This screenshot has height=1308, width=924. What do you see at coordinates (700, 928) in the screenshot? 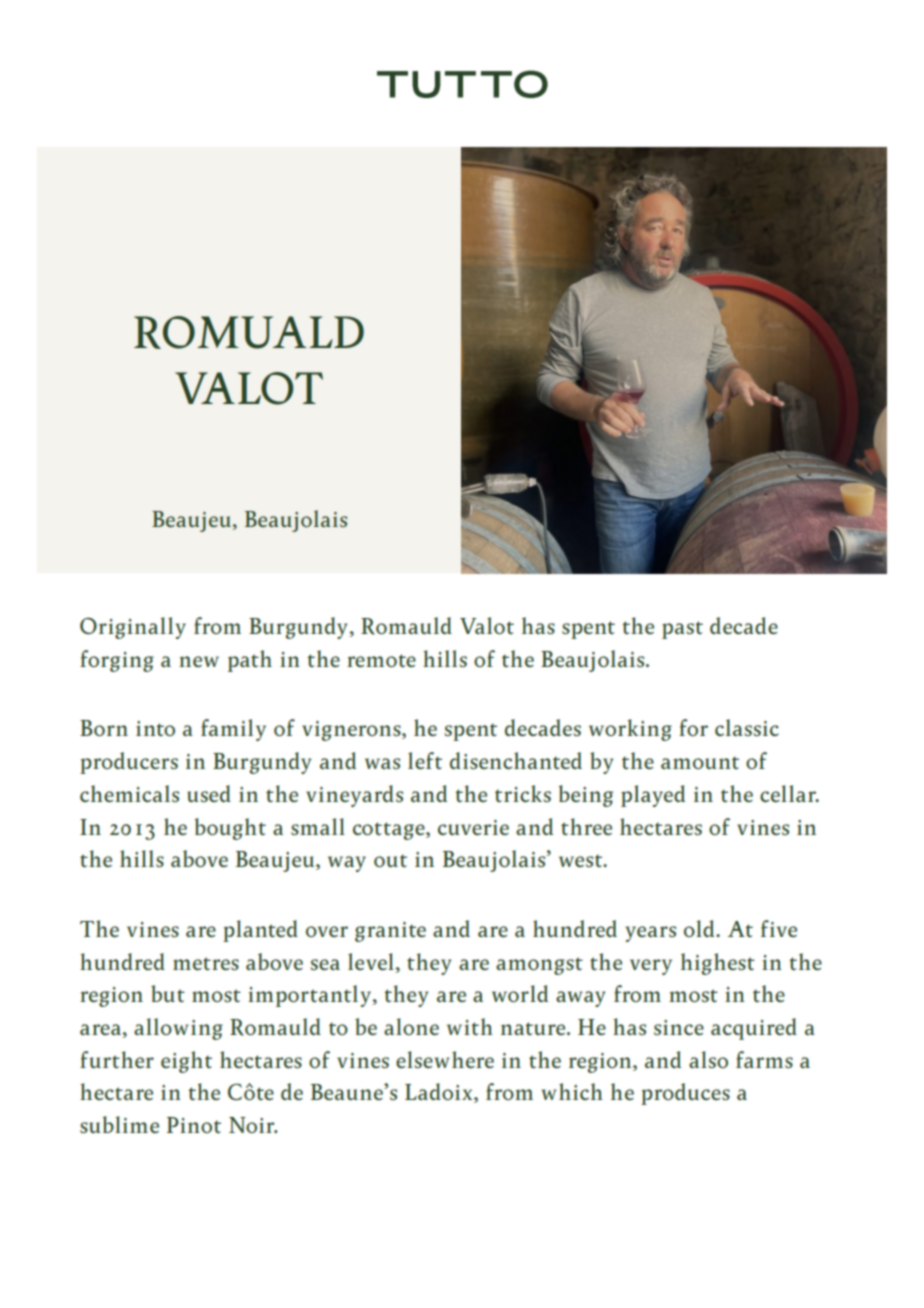
I see `old` at bounding box center [700, 928].
